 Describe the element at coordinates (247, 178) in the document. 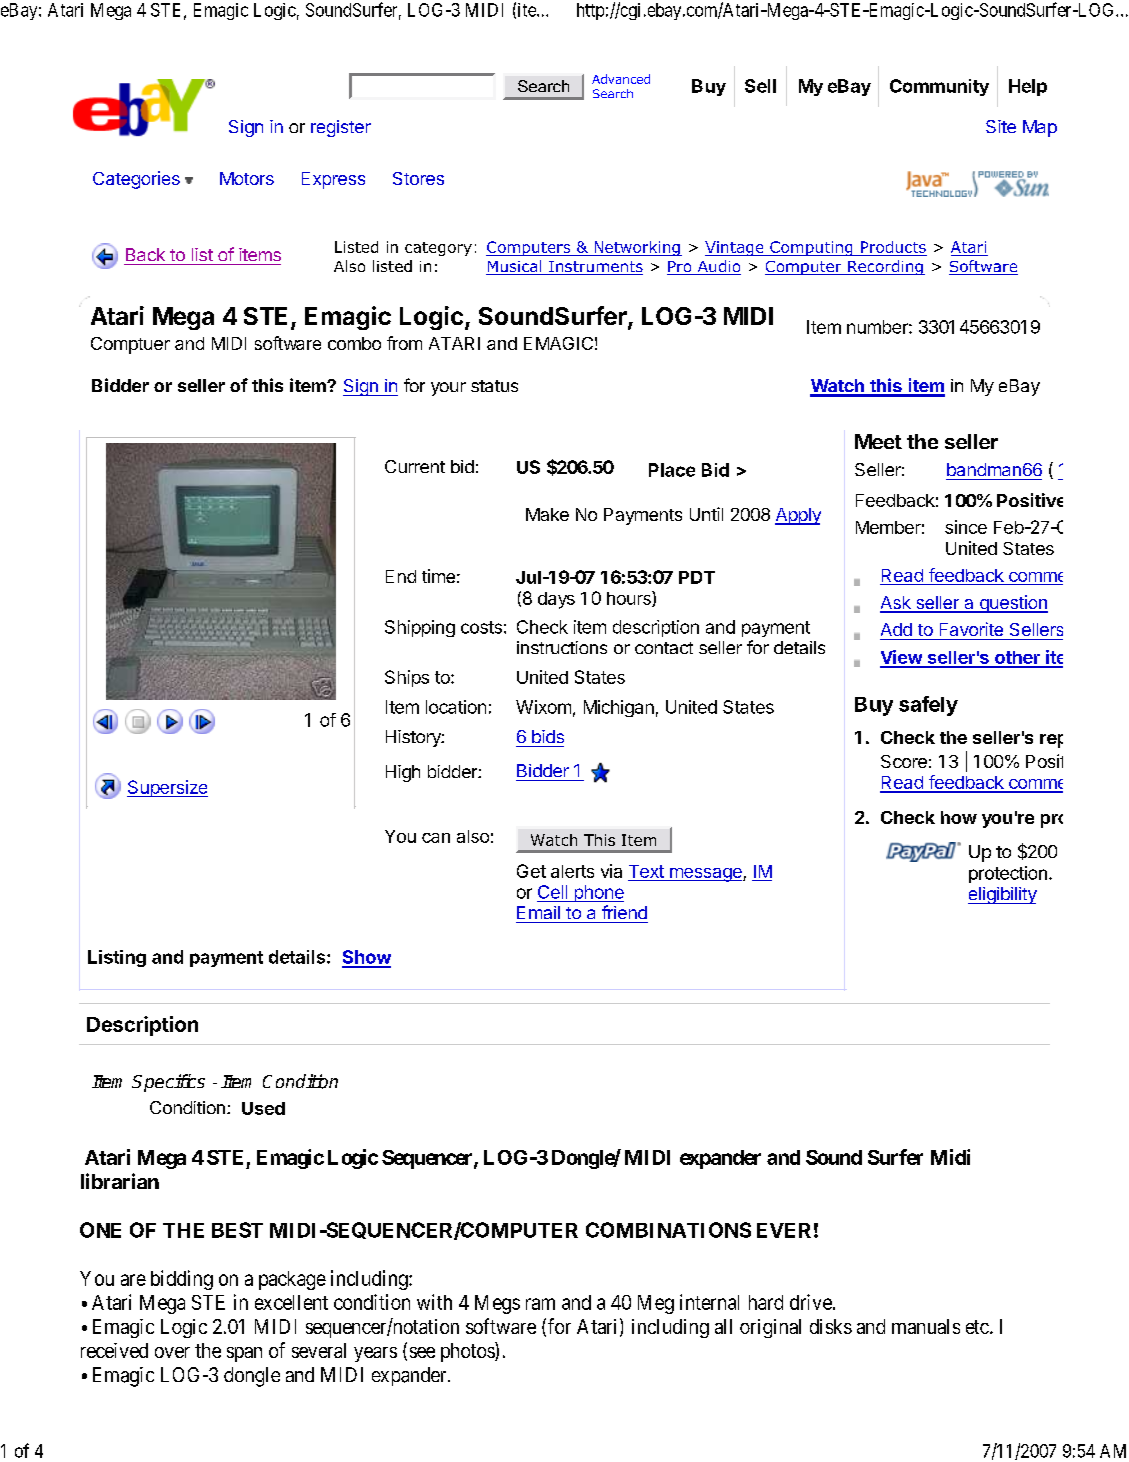

I see `Motors` at that location.
